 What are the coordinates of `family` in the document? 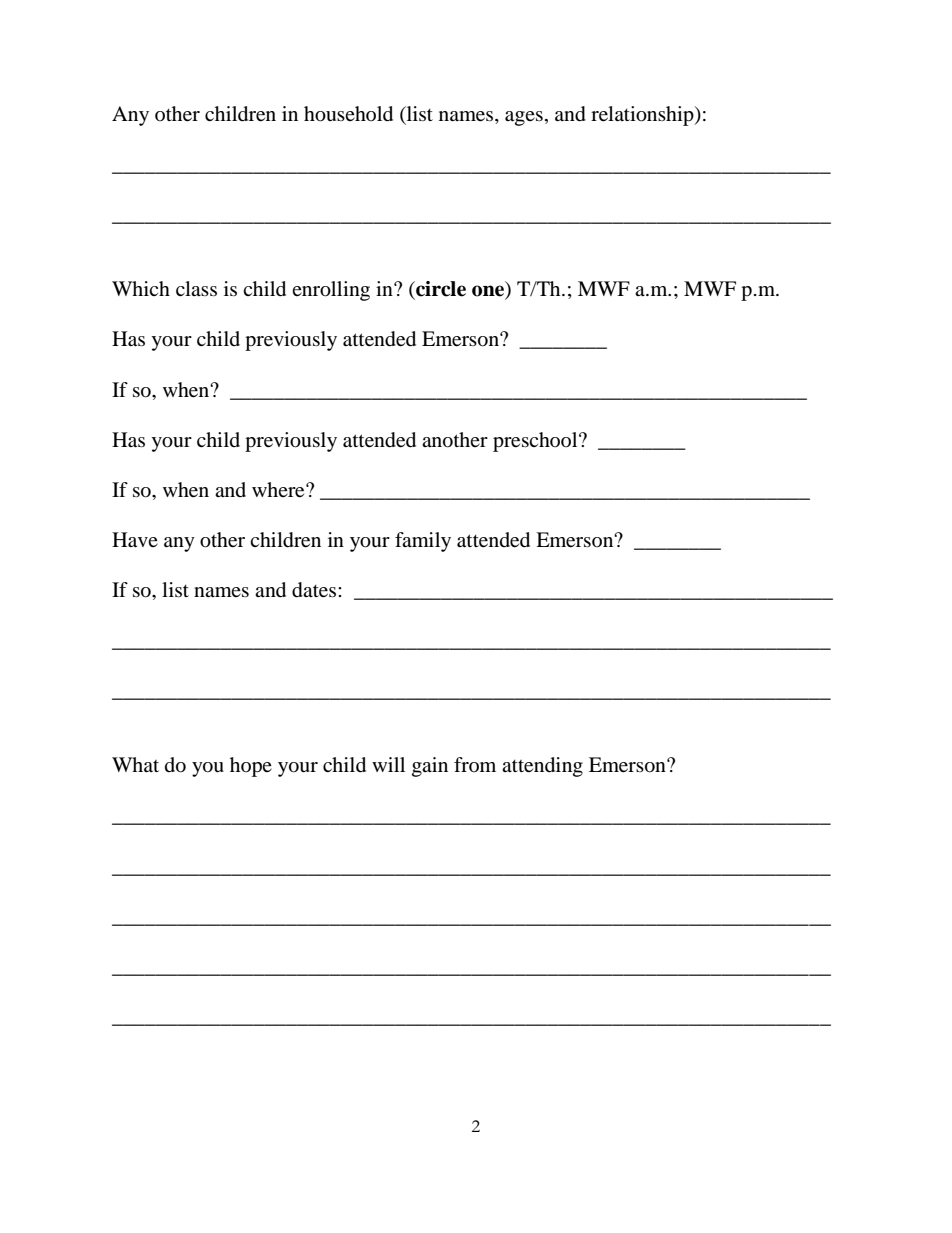 It's located at (423, 542).
